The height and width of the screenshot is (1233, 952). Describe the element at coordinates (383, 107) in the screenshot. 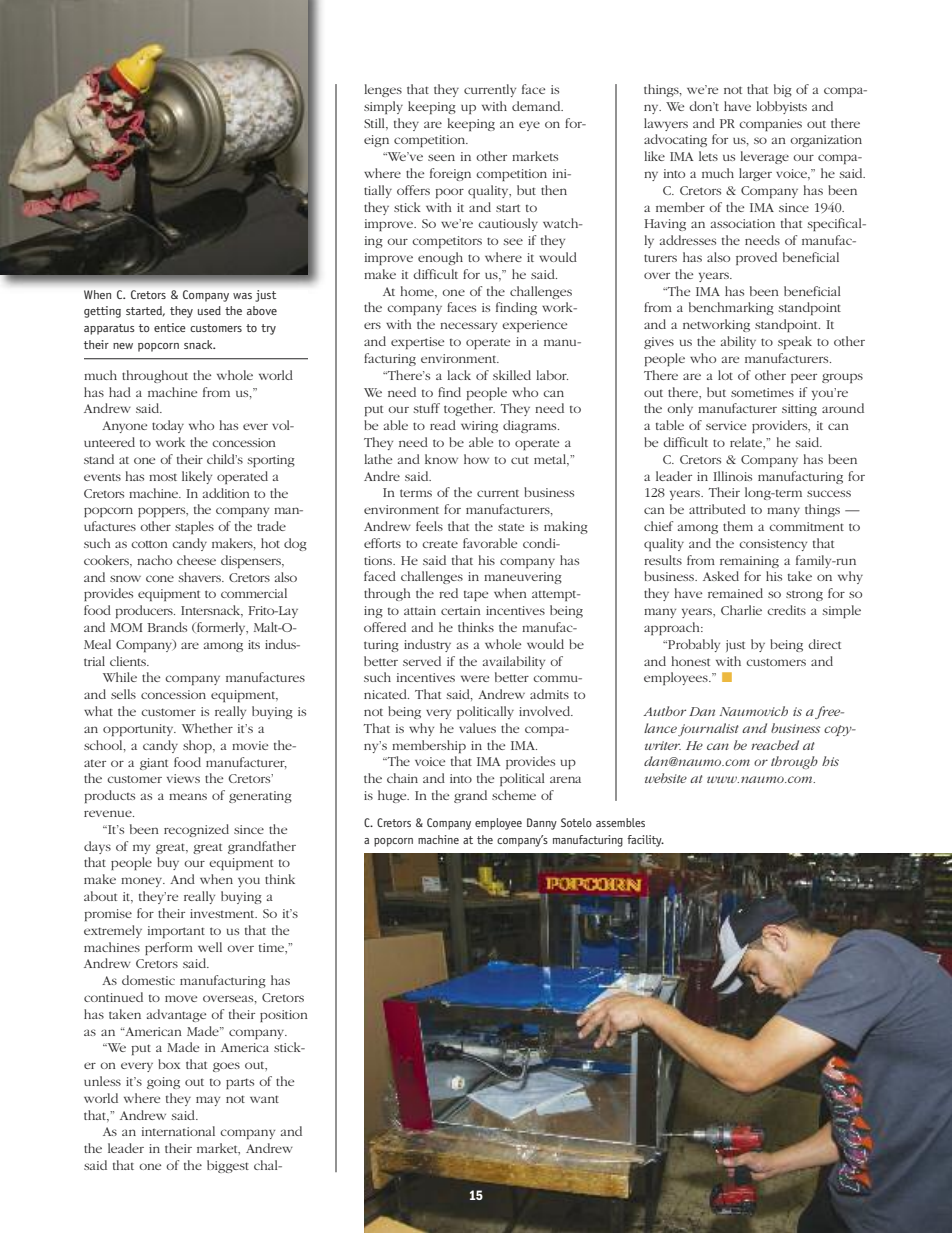

I see `simply` at that location.
